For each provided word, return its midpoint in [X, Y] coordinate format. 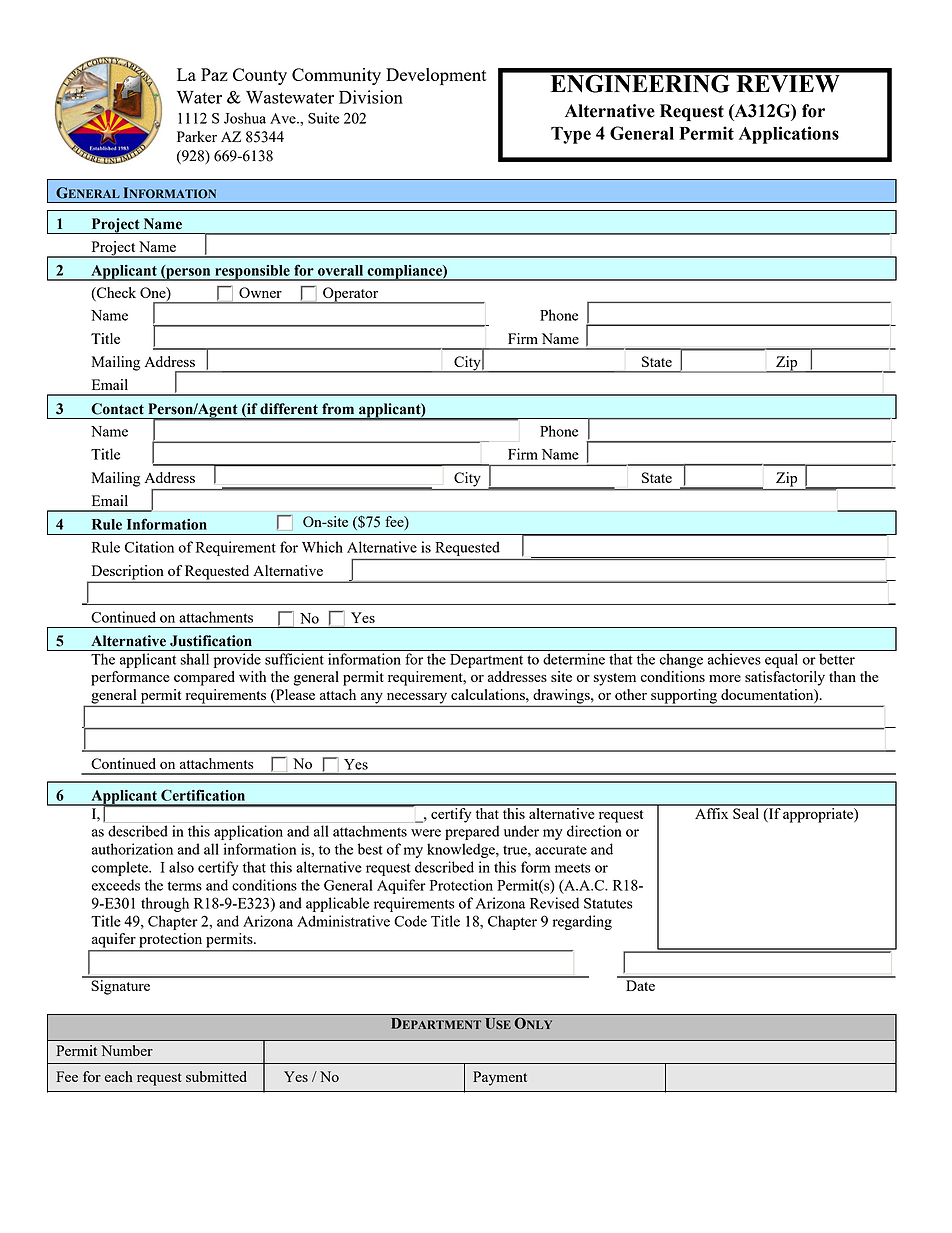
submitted [216, 1076]
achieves [734, 659]
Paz [214, 74]
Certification [203, 795]
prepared [472, 832]
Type [571, 135]
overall [340, 270]
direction [594, 831]
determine [574, 659]
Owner [260, 292]
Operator [351, 295]
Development [436, 77]
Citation [149, 547]
